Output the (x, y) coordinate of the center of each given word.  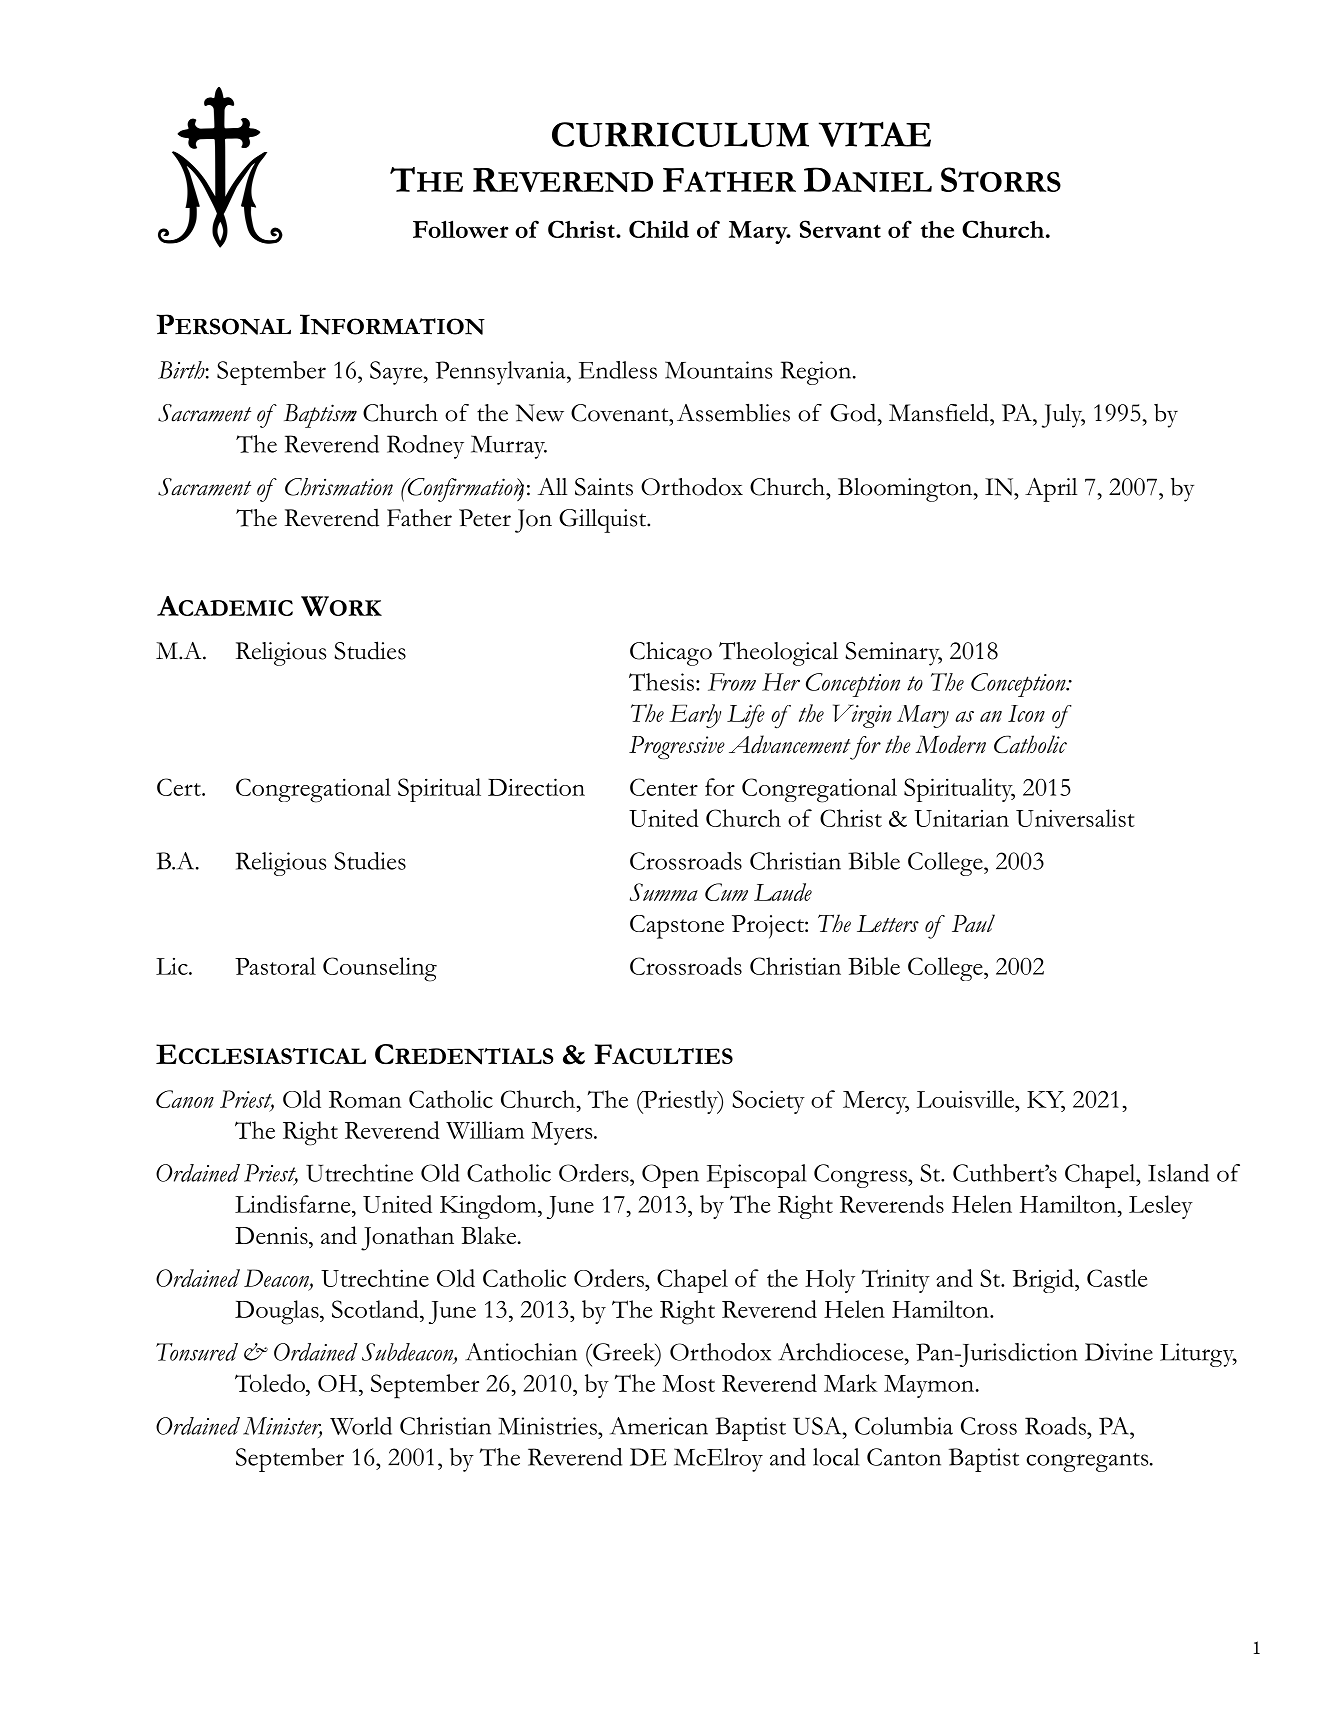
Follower (461, 229)
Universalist (1075, 818)
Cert (180, 787)
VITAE (875, 134)
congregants (1088, 1462)
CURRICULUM (680, 134)
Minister (282, 1427)
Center (664, 787)
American (659, 1426)
